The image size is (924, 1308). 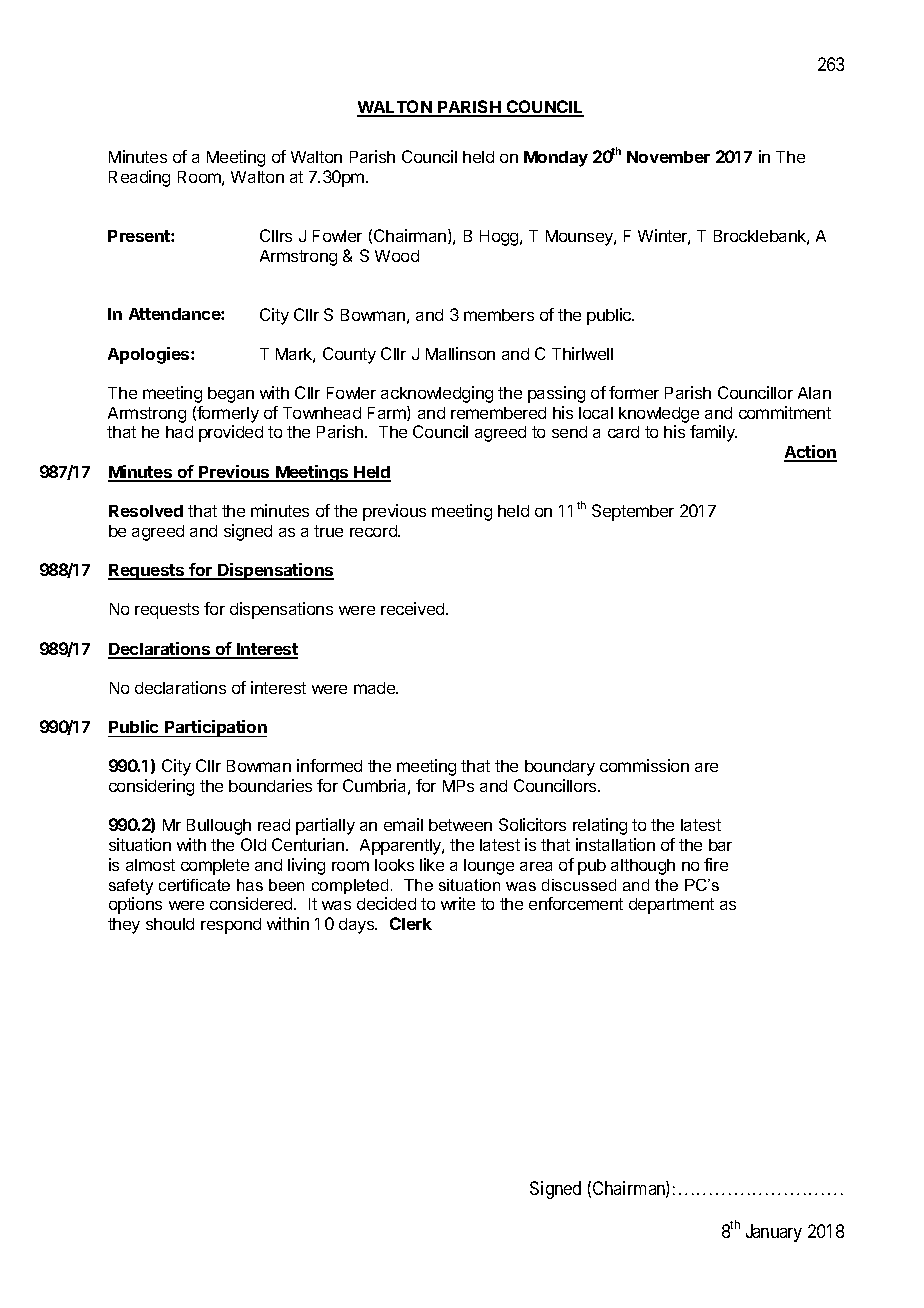 What do you see at coordinates (376, 688) in the screenshot?
I see `made` at bounding box center [376, 688].
